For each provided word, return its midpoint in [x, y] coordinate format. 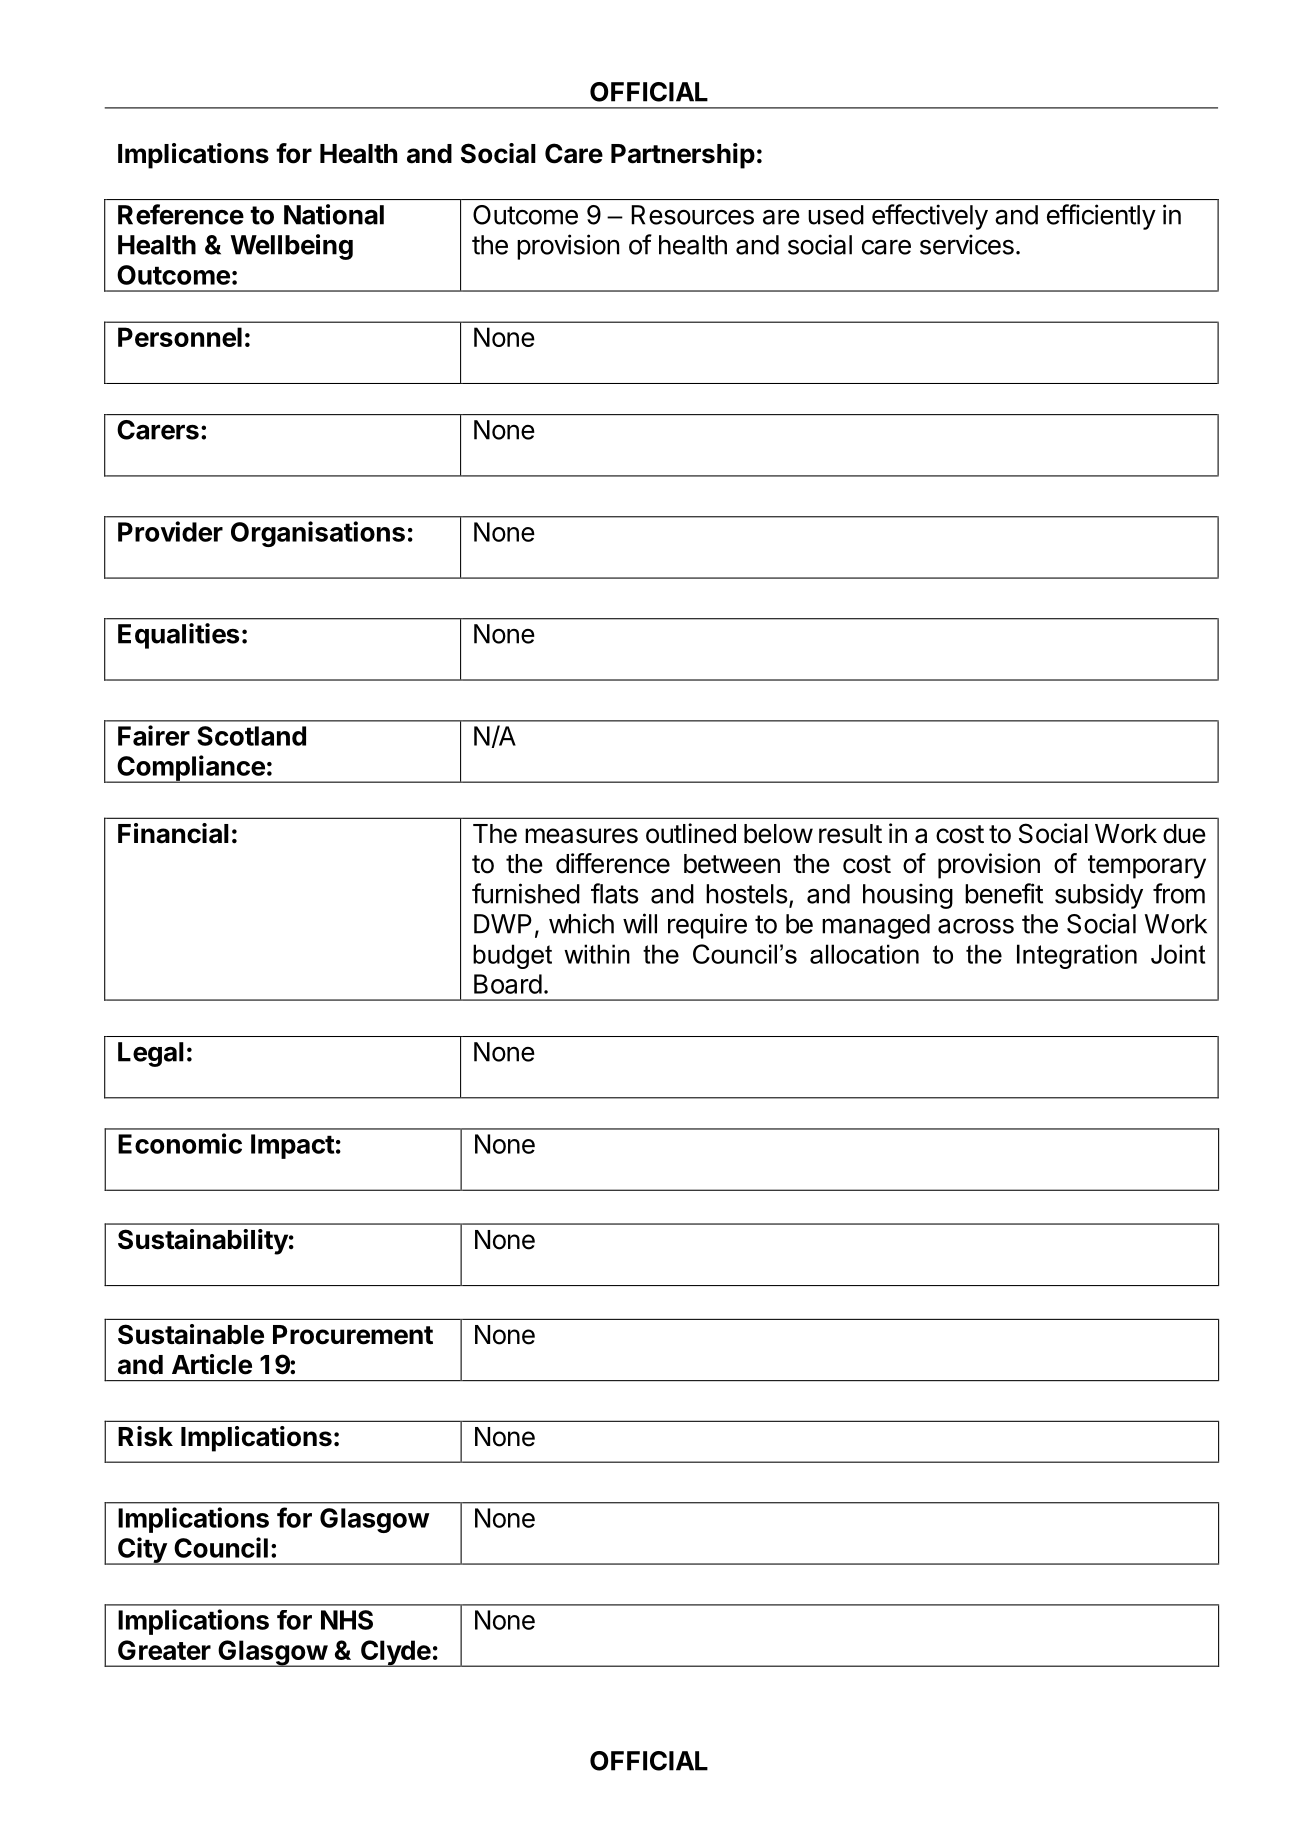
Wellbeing [291, 247]
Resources [692, 215]
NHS [347, 1620]
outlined [691, 833]
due [1184, 834]
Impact [293, 1146]
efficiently [1101, 217]
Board [508, 984]
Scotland [251, 736]
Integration [1077, 956]
